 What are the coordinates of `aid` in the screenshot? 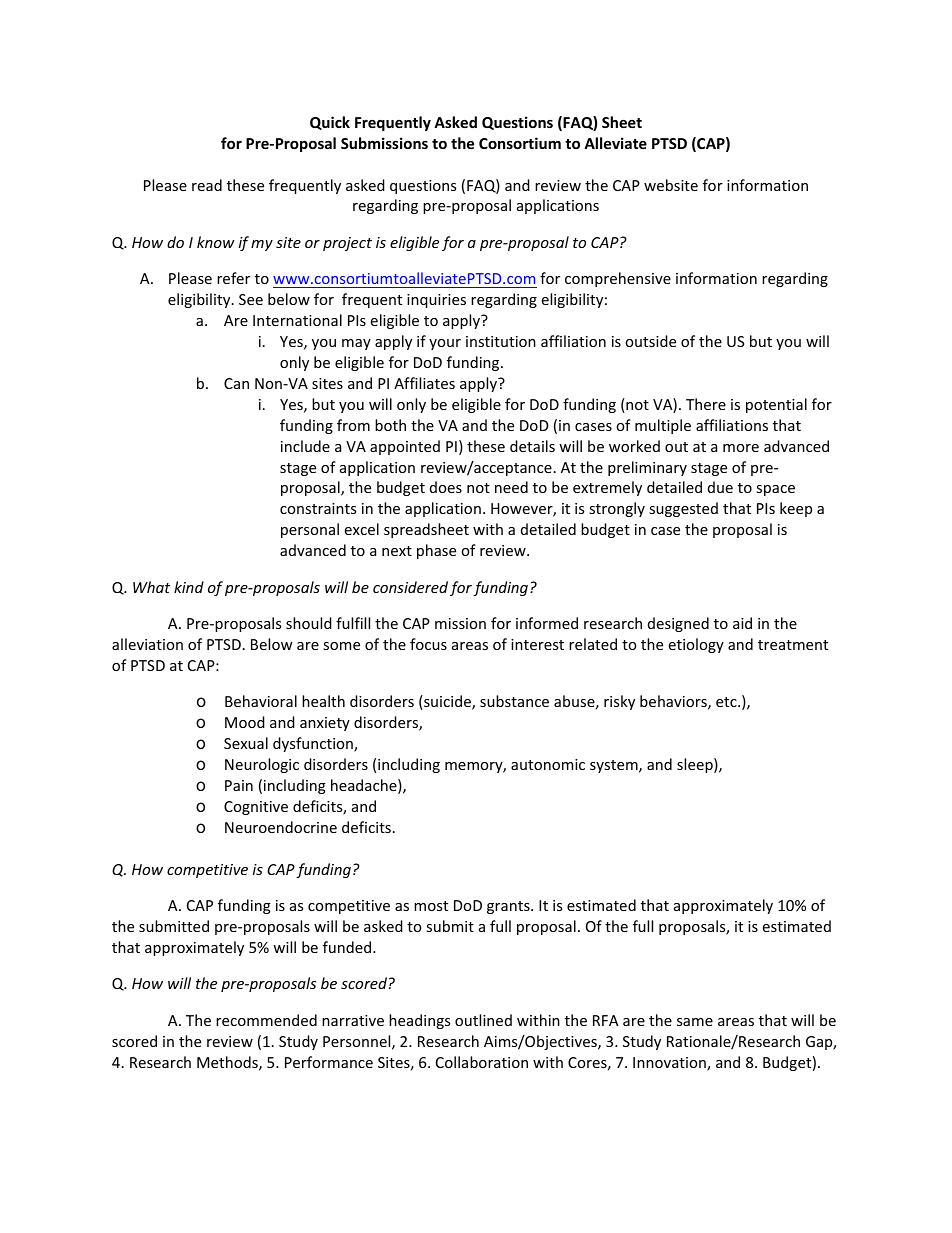 It's located at (742, 623).
